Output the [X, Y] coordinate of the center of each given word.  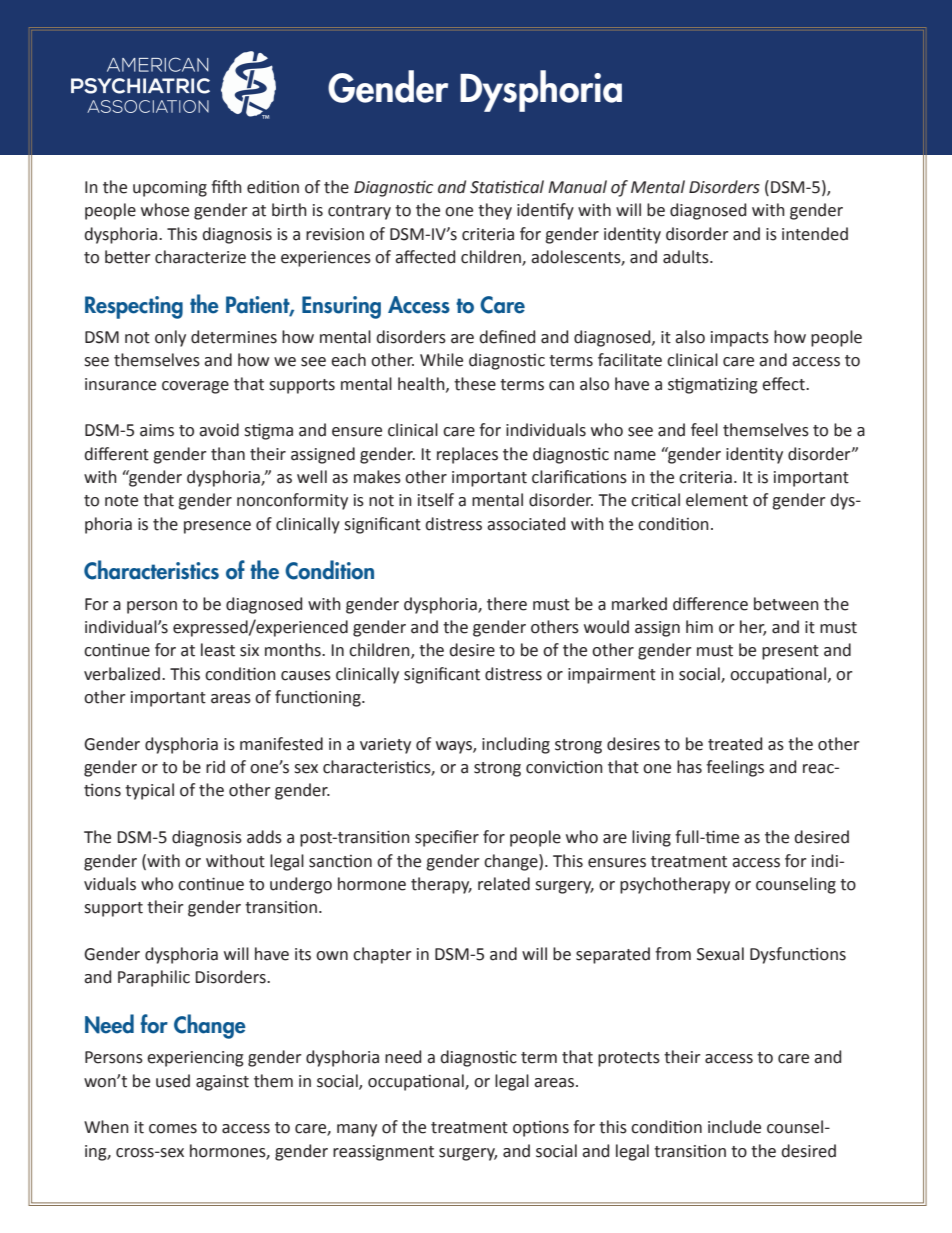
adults [687, 257]
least [218, 650]
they [495, 211]
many [357, 1130]
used [173, 1081]
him [699, 626]
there [507, 604]
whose [165, 210]
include [734, 1127]
